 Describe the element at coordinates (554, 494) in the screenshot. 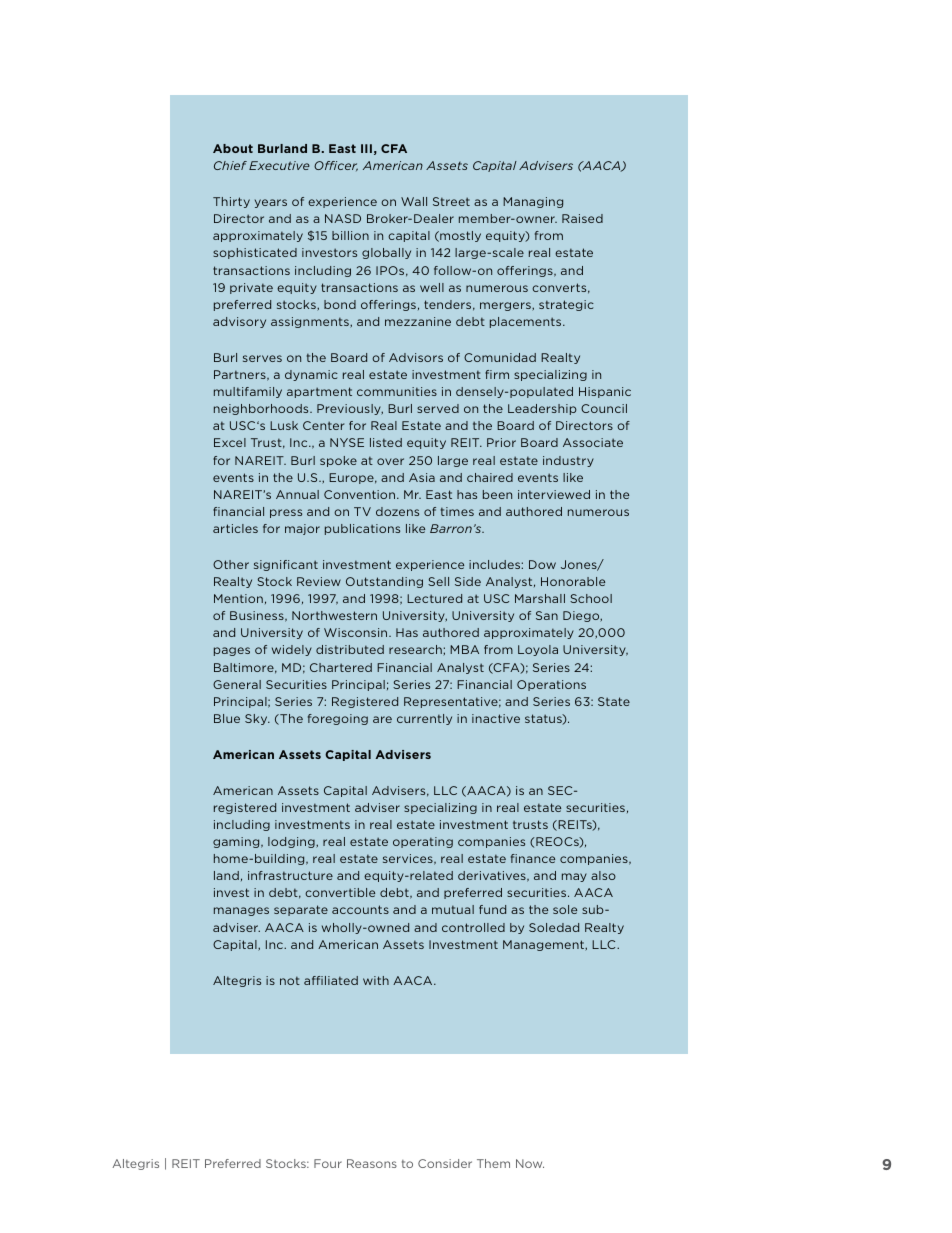

I see `interviewed` at that location.
